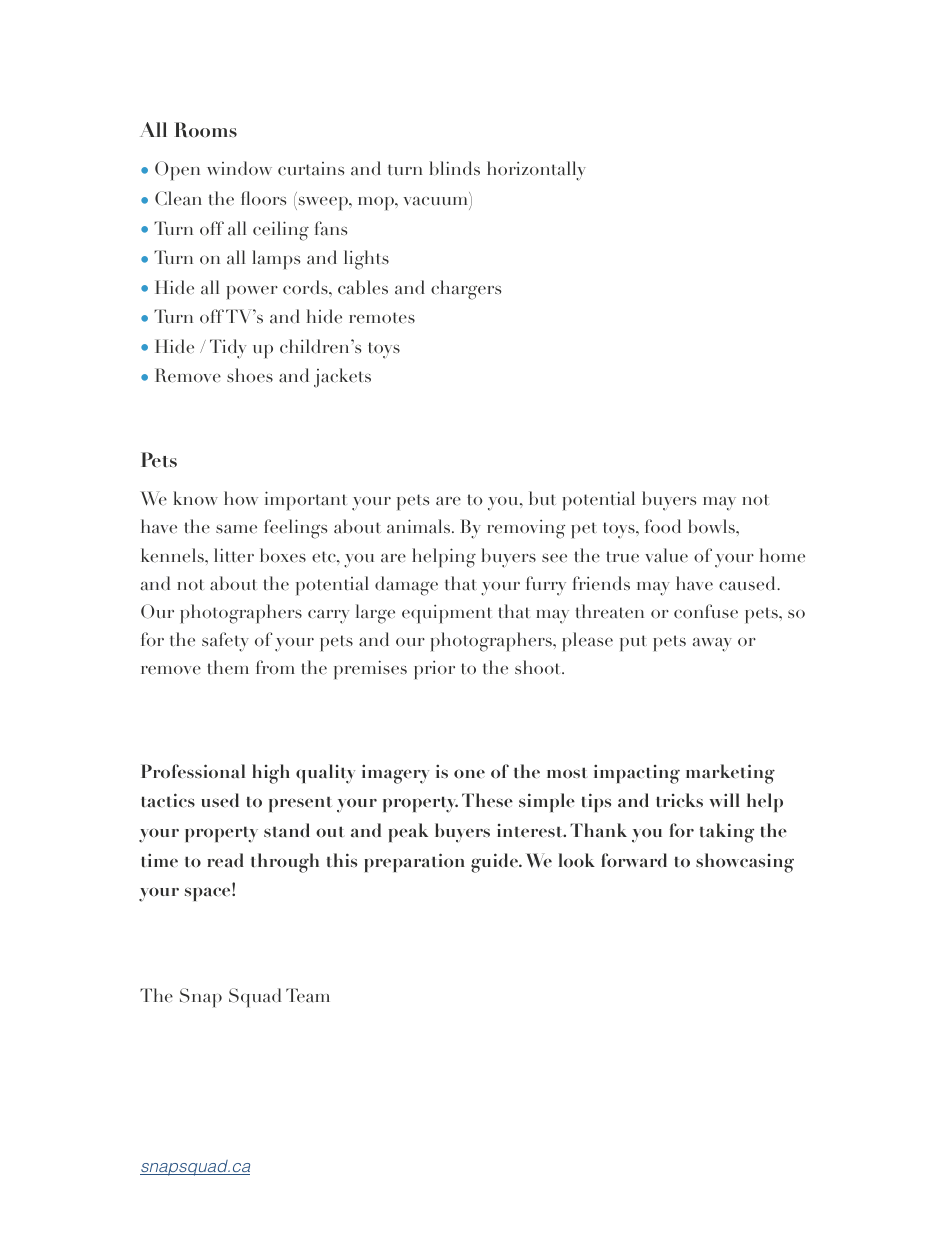  What do you see at coordinates (454, 168) in the document?
I see `blinds` at bounding box center [454, 168].
